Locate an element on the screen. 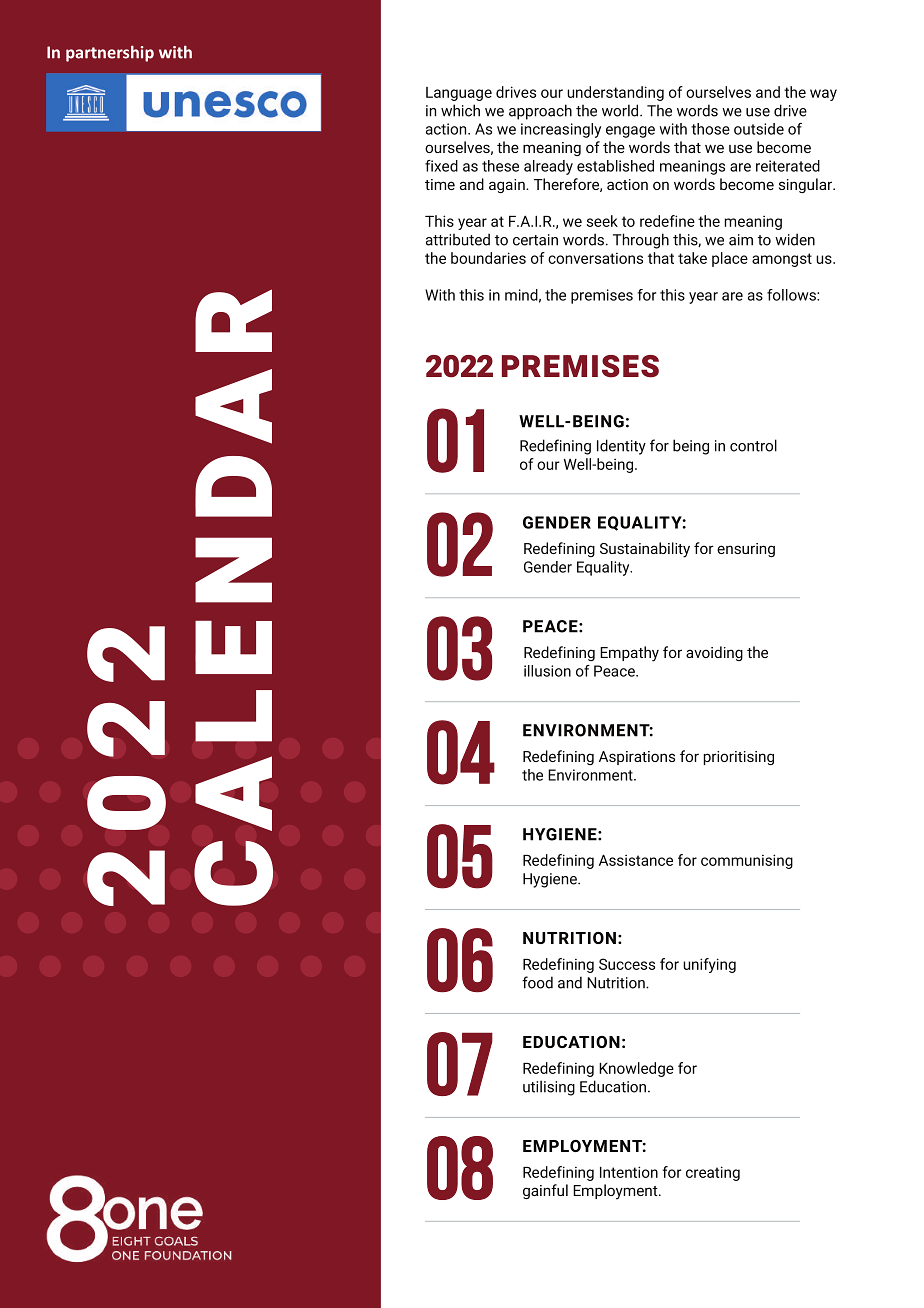  illusion is located at coordinates (547, 671).
